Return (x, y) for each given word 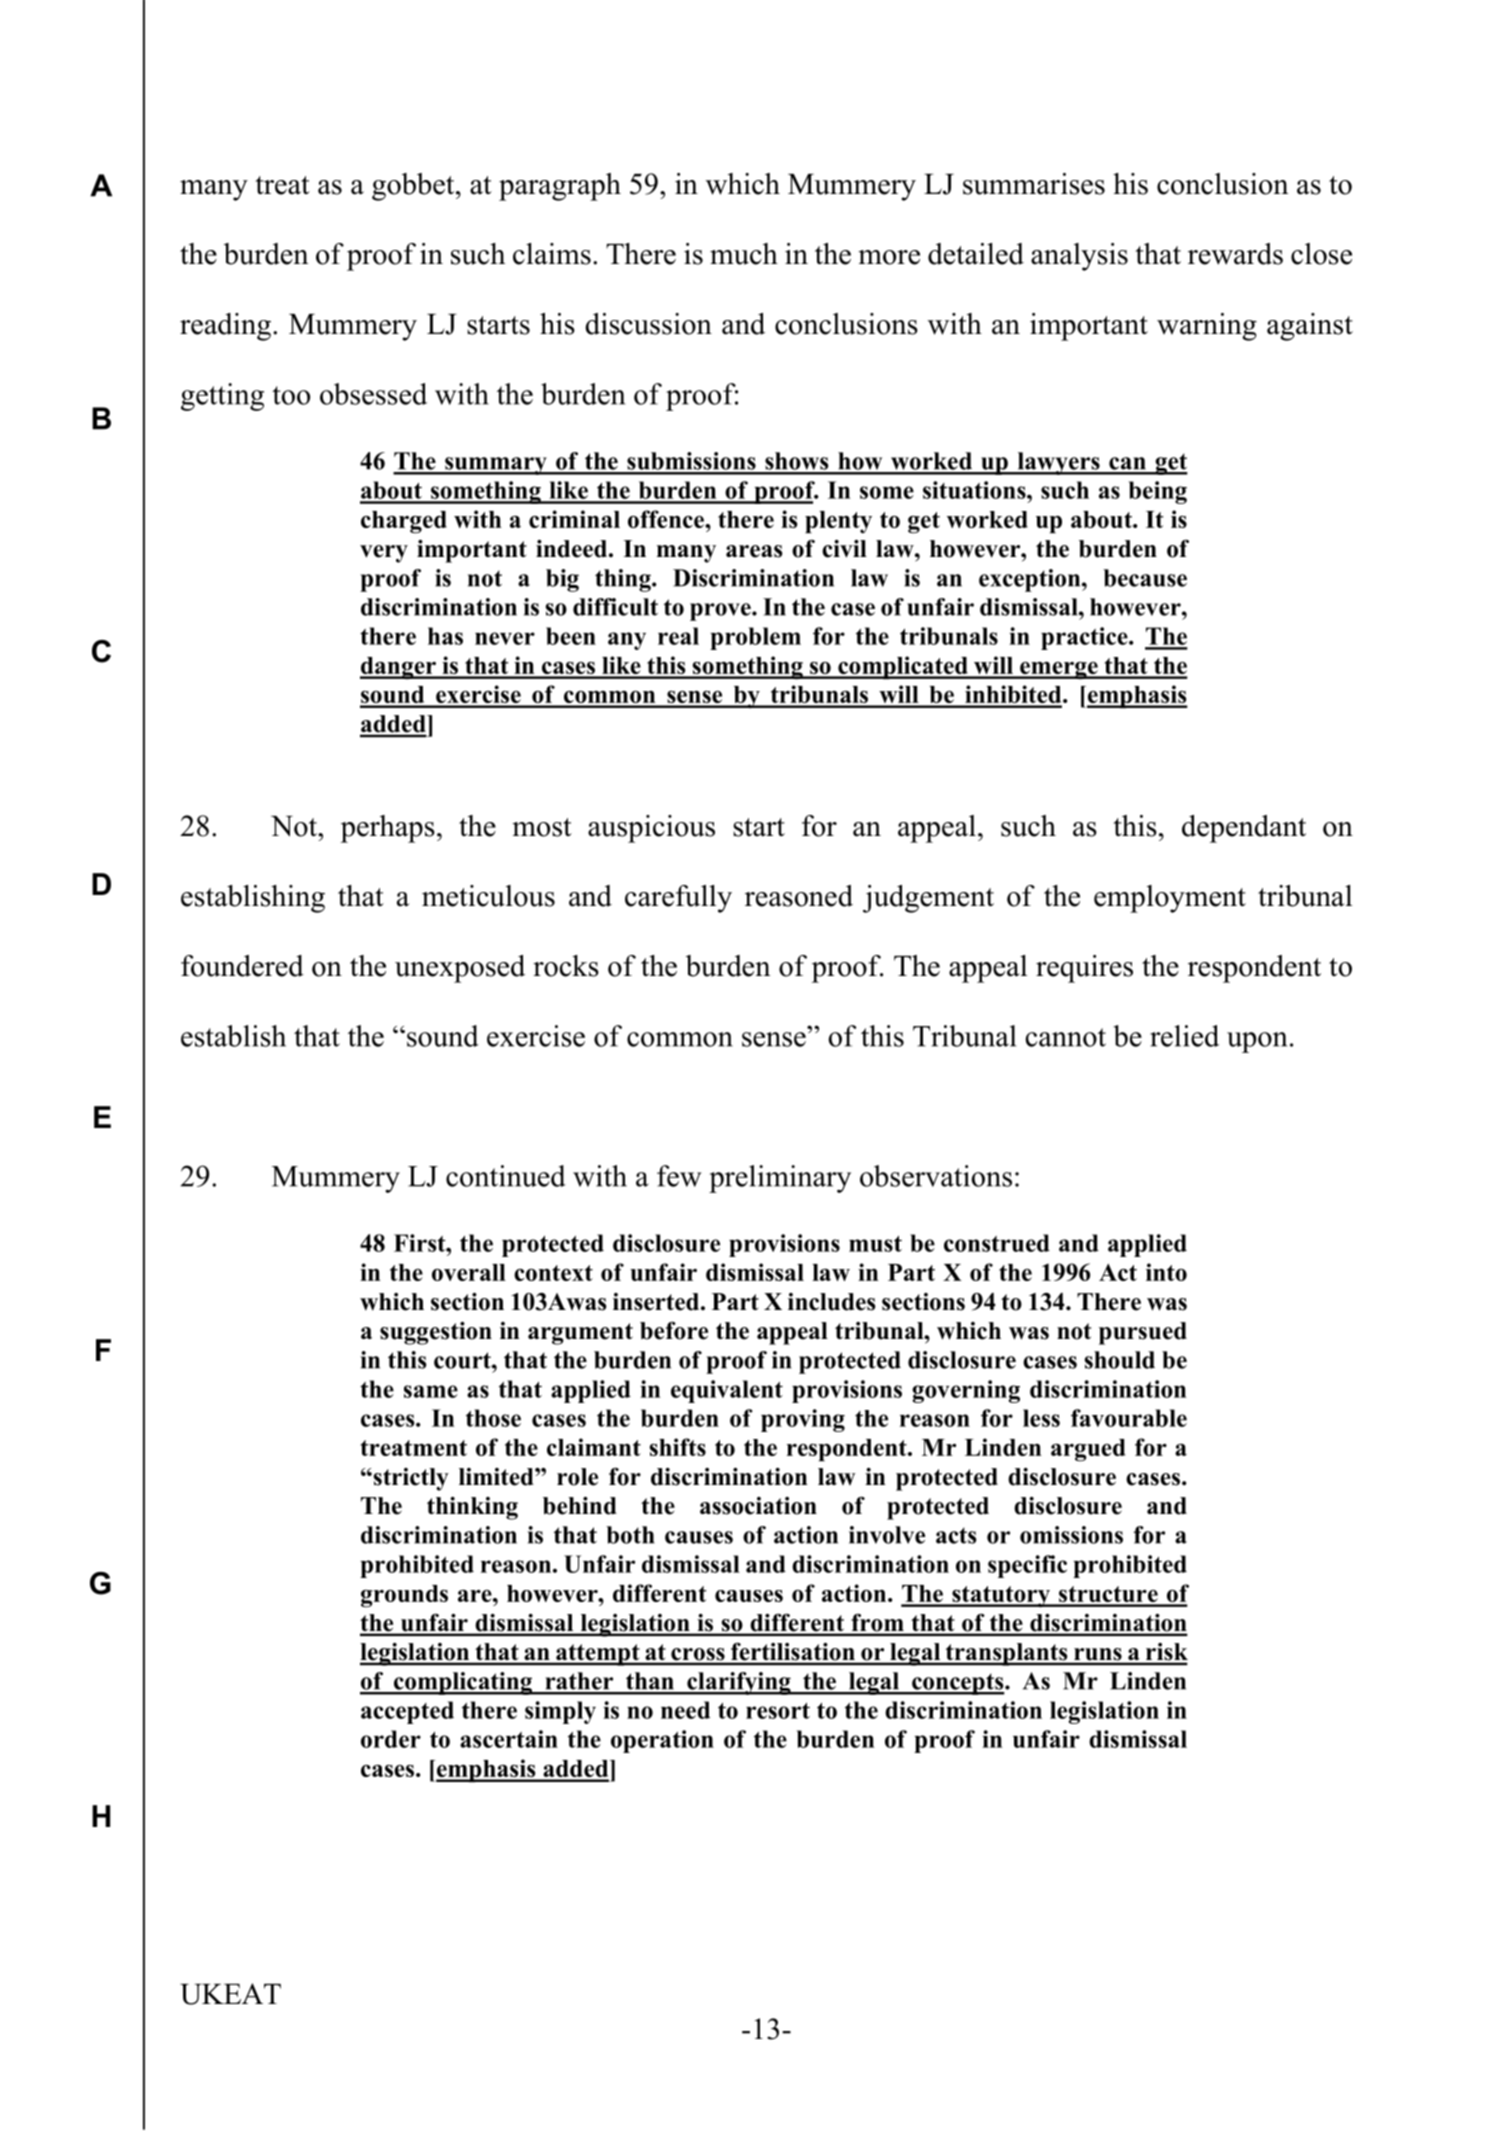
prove (721, 612)
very (384, 554)
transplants (1006, 1654)
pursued (1143, 1333)
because (1145, 578)
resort (778, 1710)
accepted (407, 1712)
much (744, 254)
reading (225, 327)
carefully (678, 899)
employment (1170, 899)
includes (832, 1302)
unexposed (460, 969)
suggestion (436, 1333)
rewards (1235, 254)
